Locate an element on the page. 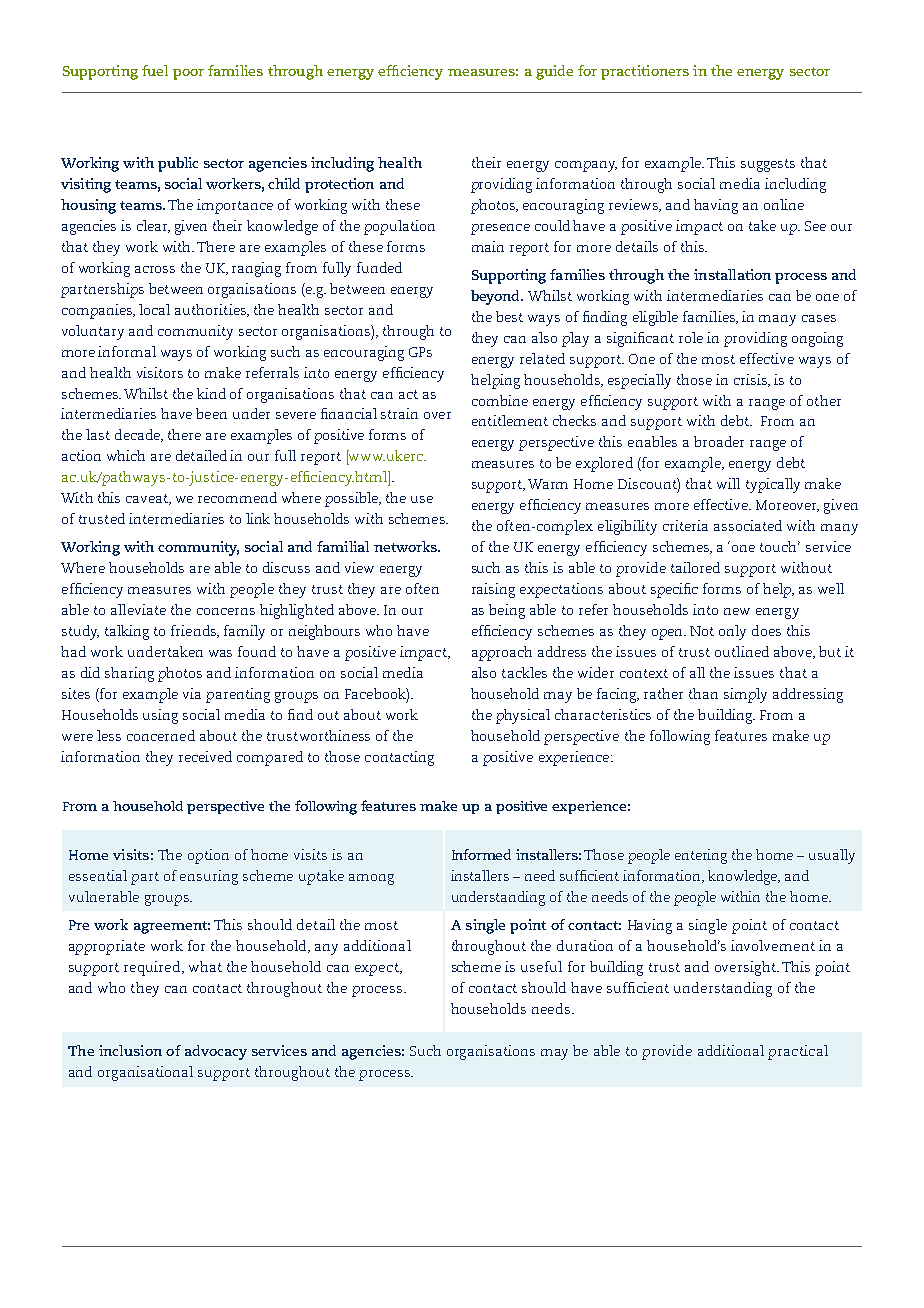 The image size is (924, 1308). alleviate is located at coordinates (138, 609).
